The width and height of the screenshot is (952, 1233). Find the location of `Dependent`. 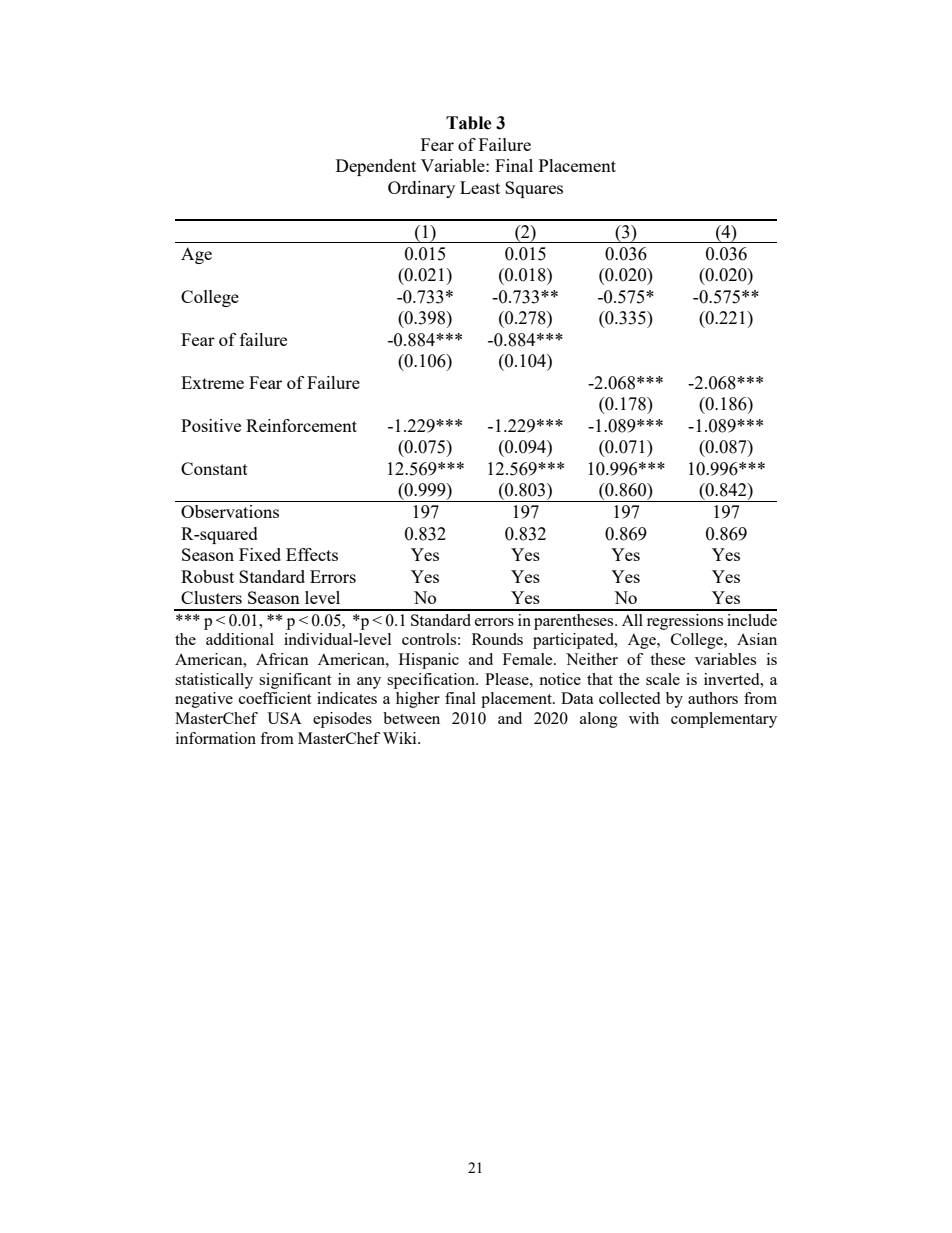

Dependent is located at coordinates (376, 167).
